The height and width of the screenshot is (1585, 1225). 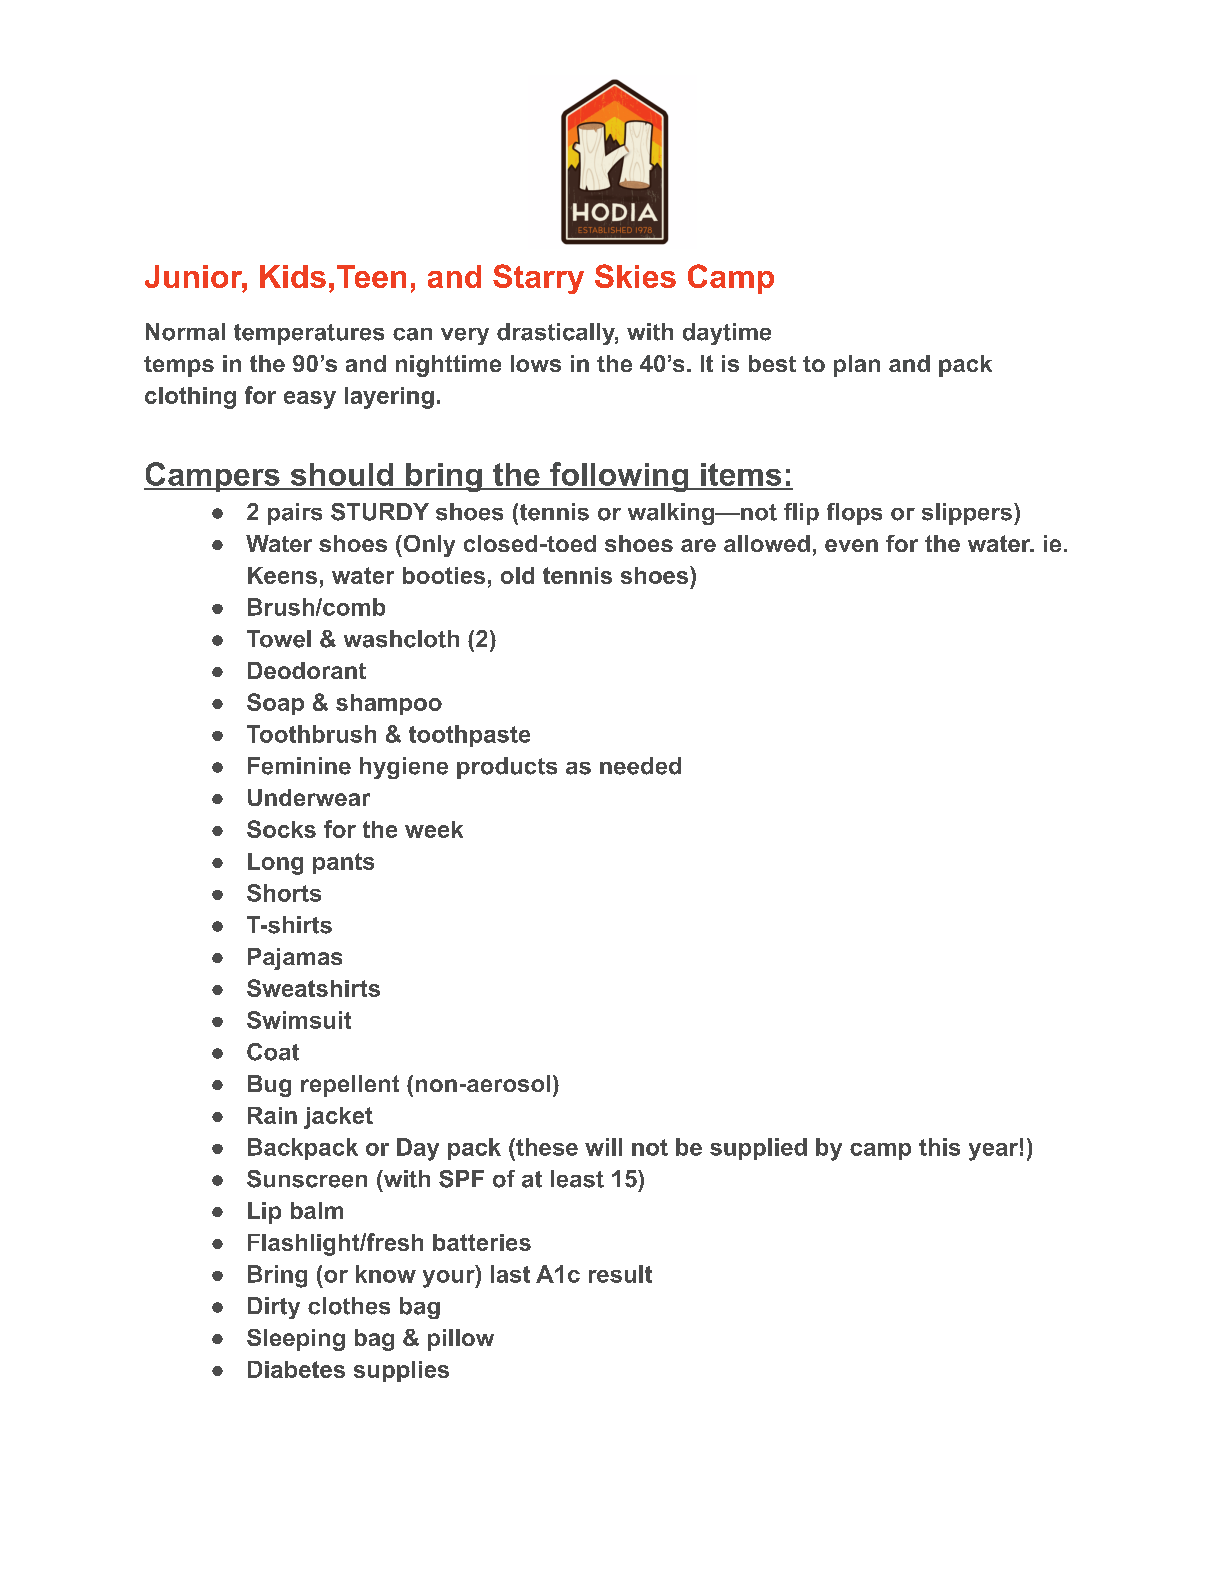 I want to click on Starry, so click(x=538, y=279).
